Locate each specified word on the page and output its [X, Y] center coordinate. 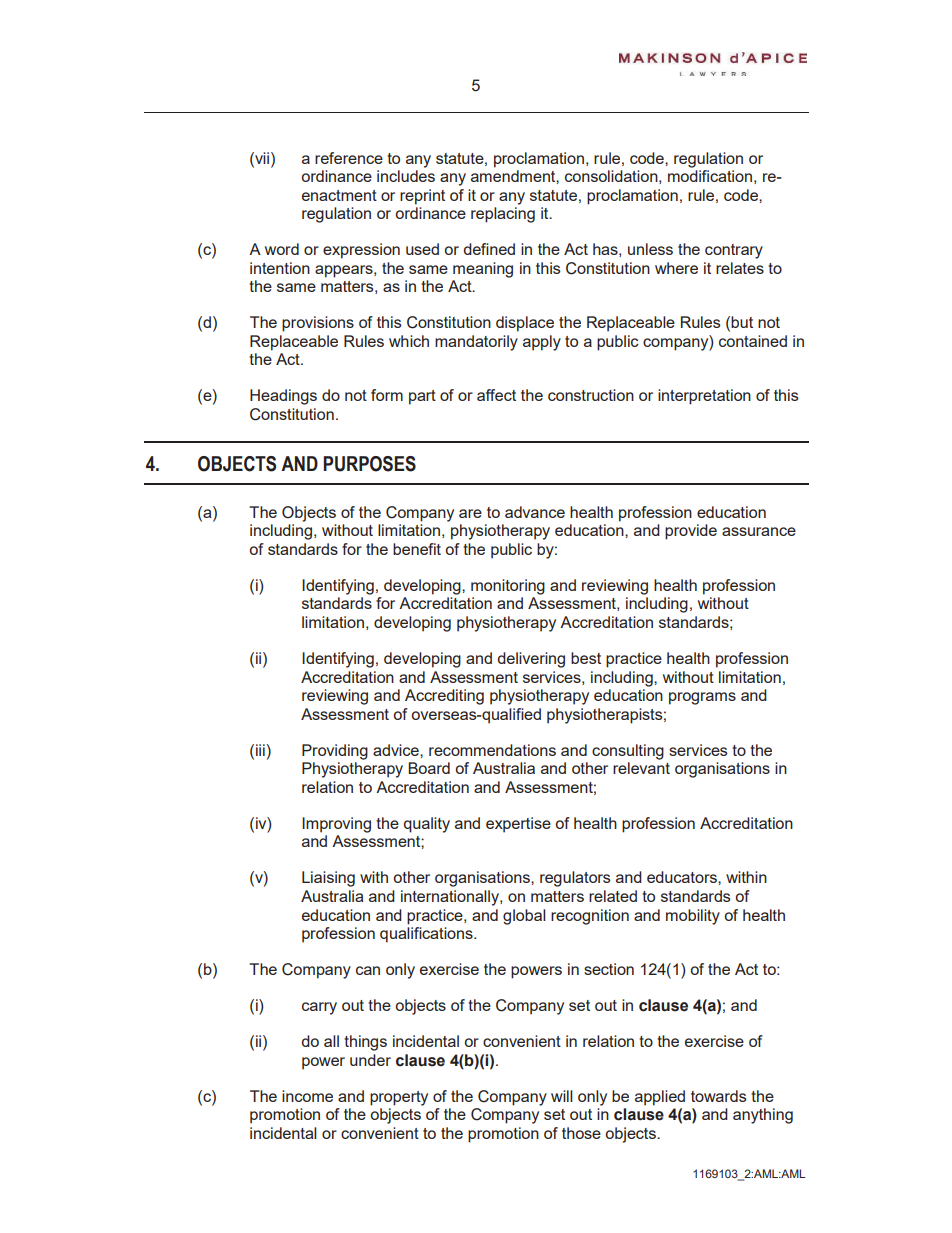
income [307, 1096]
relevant [641, 768]
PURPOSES [369, 464]
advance [535, 512]
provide [691, 532]
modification [710, 176]
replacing [503, 215]
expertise [518, 825]
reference [349, 158]
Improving [336, 825]
